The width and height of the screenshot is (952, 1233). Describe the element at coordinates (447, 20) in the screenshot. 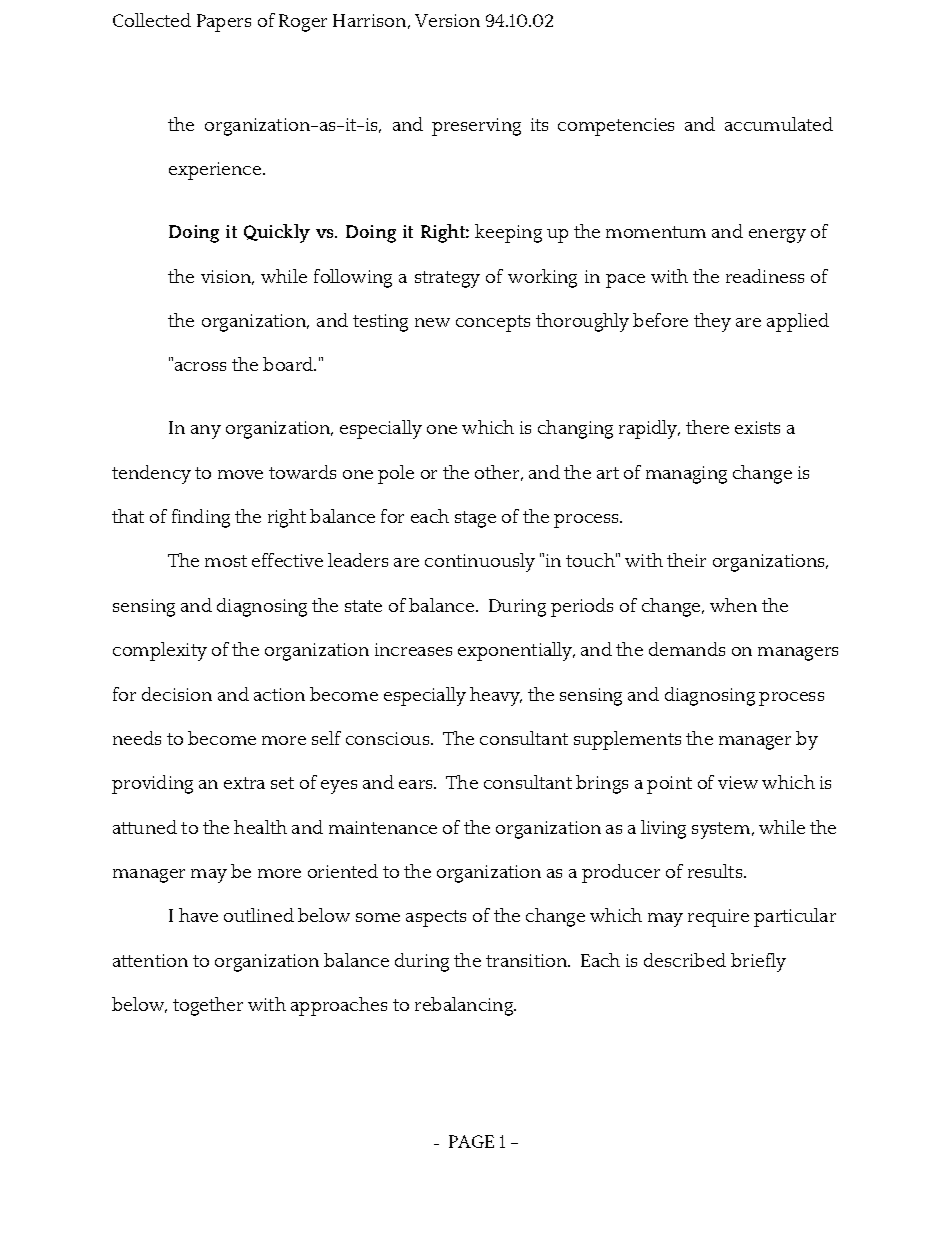

I see `Version` at that location.
